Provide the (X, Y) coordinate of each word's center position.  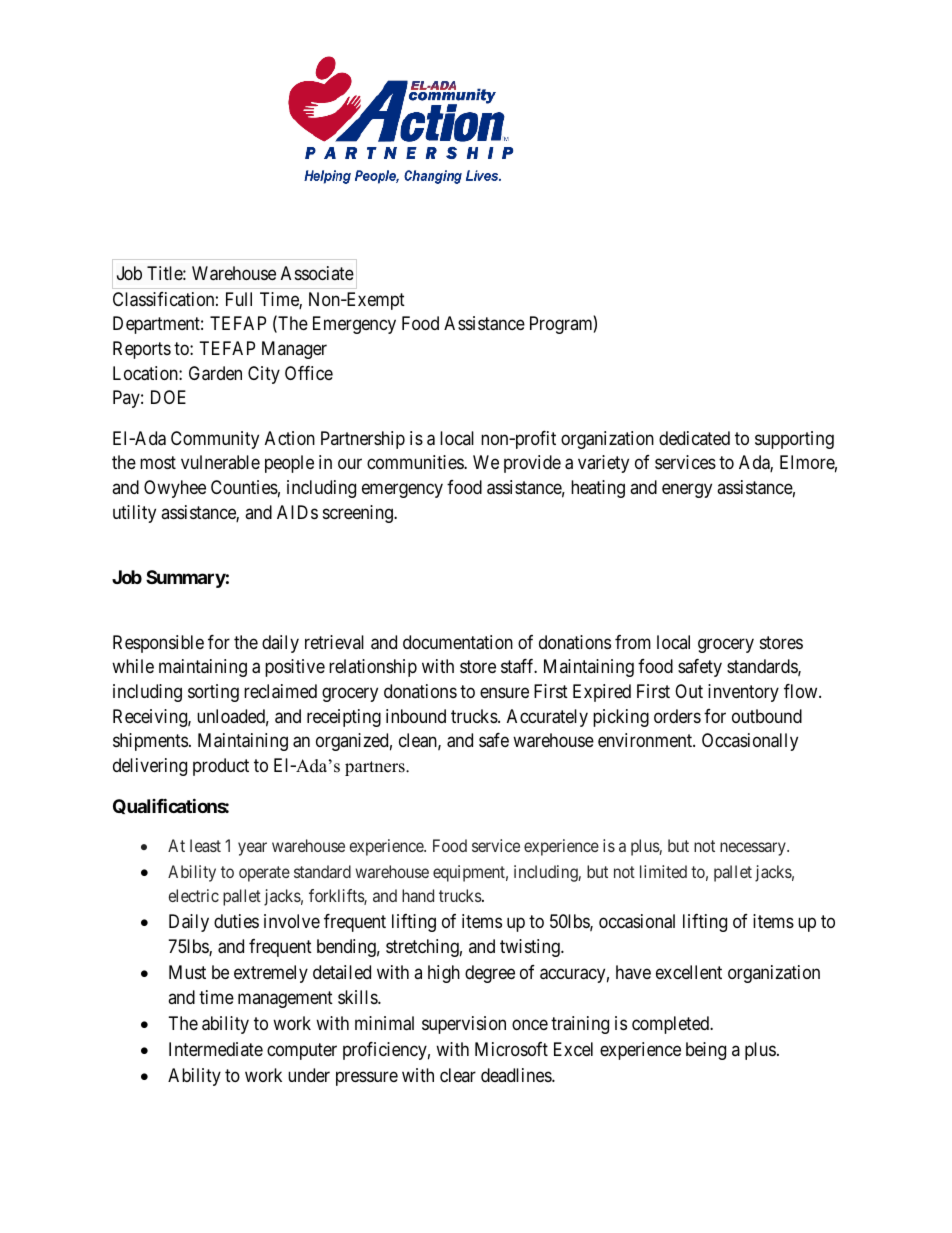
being (706, 1051)
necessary (754, 849)
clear (458, 1075)
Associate (317, 273)
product (221, 767)
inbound (416, 716)
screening (359, 514)
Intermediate (216, 1049)
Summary (186, 579)
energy (687, 491)
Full (239, 299)
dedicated (694, 438)
